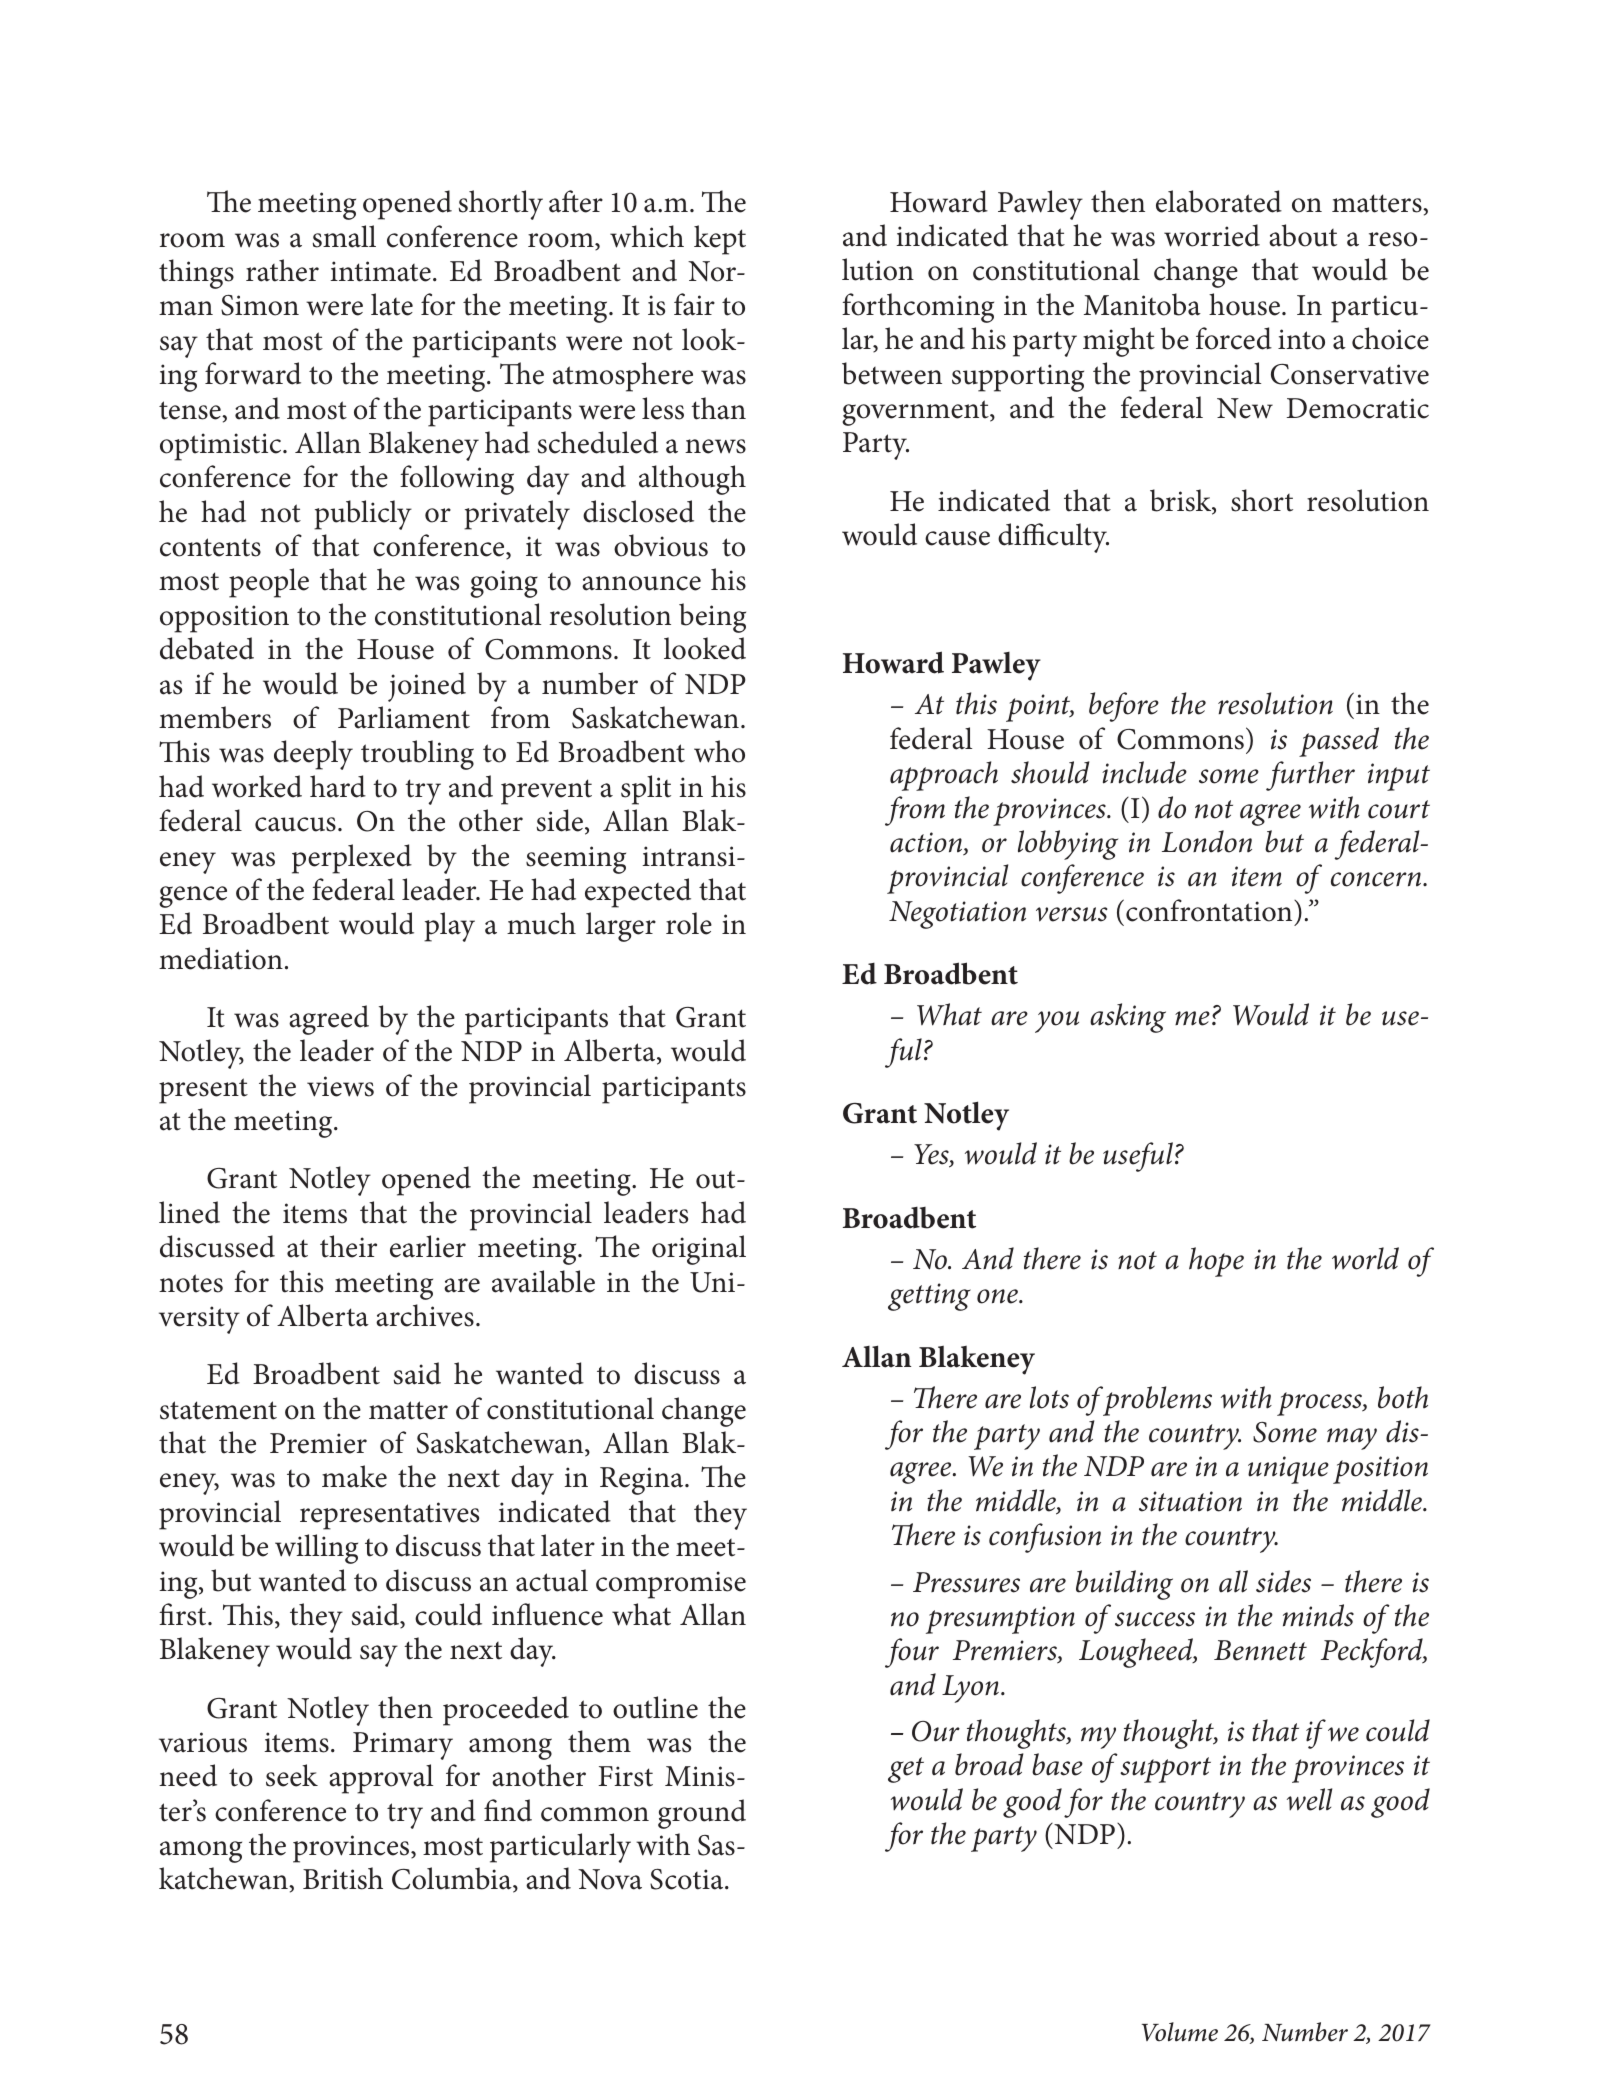 The height and width of the page is (2096, 1620). I want to click on Scotia, so click(688, 1879).
